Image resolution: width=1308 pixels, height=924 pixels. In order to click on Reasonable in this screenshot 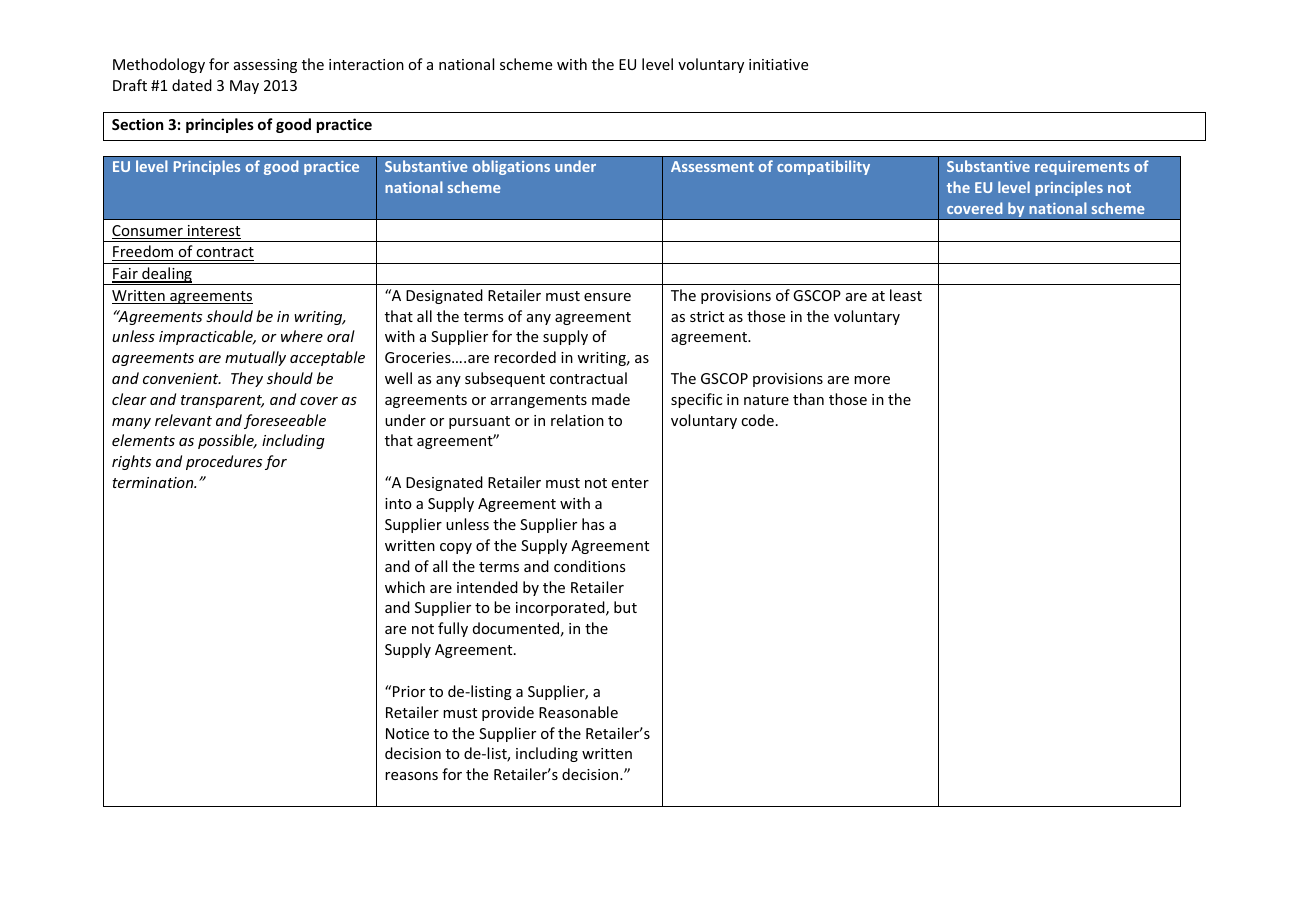, I will do `click(578, 712)`.
